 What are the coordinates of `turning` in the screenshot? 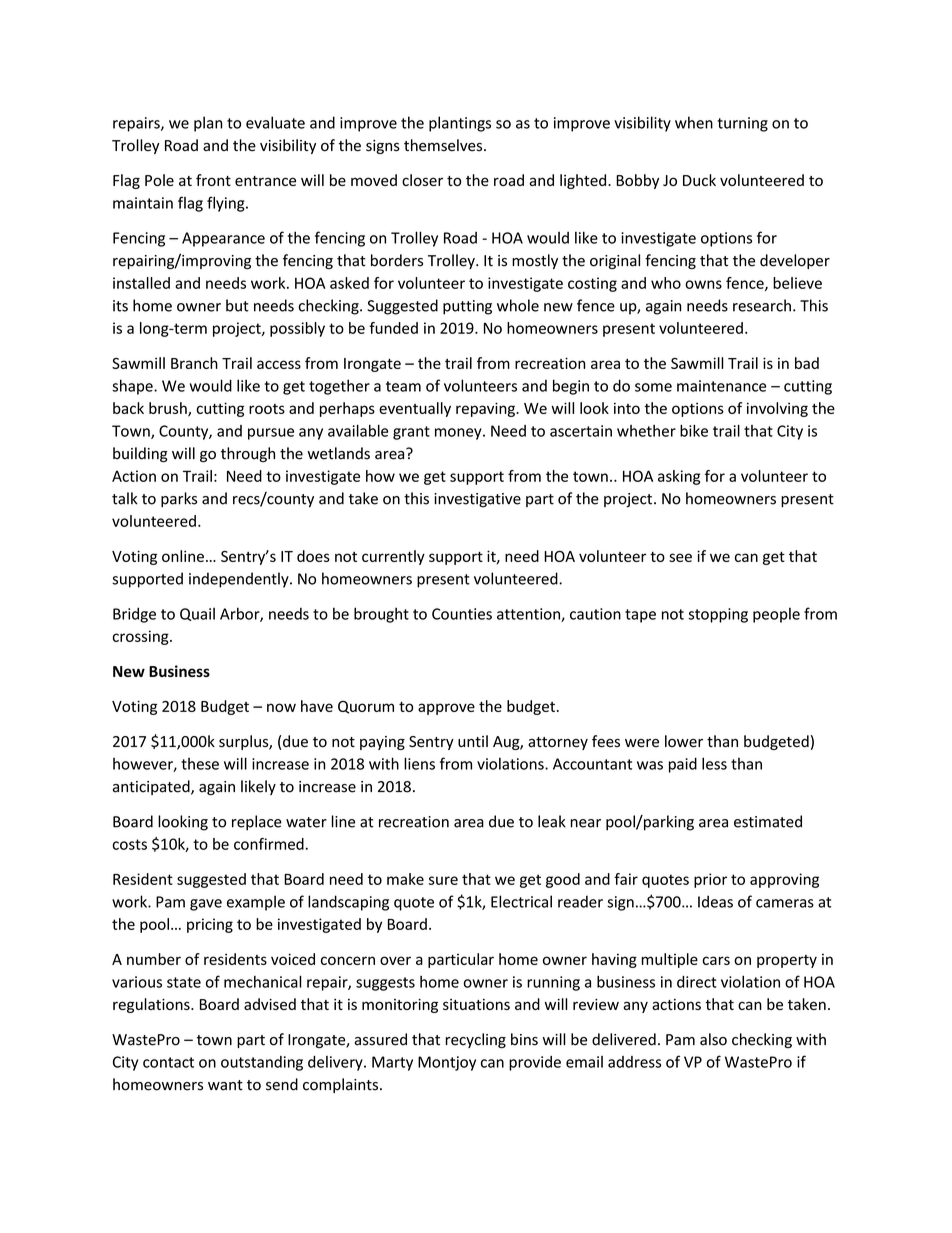 It's located at (742, 124).
